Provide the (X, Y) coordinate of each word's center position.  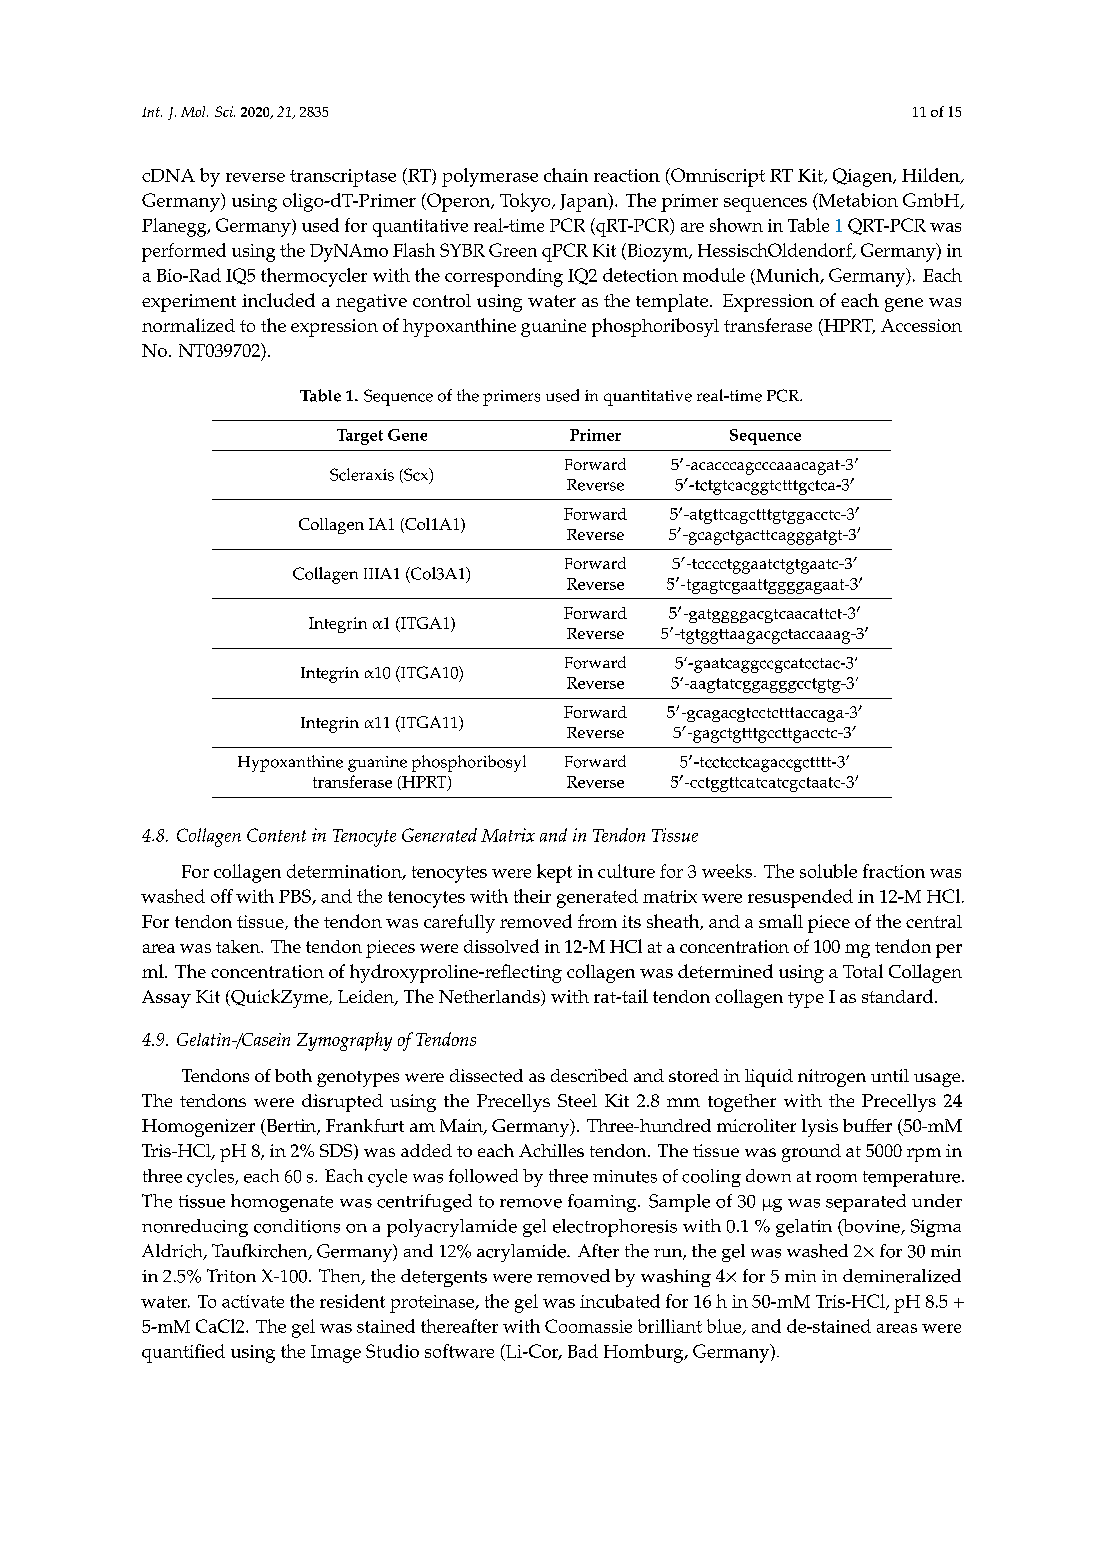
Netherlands (490, 998)
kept (554, 873)
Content (276, 835)
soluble (828, 871)
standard (899, 996)
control (442, 300)
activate (253, 1301)
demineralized (902, 1276)
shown (736, 225)
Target (360, 437)
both (293, 1075)
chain (566, 175)
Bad (583, 1351)
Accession (921, 325)
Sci (225, 111)
